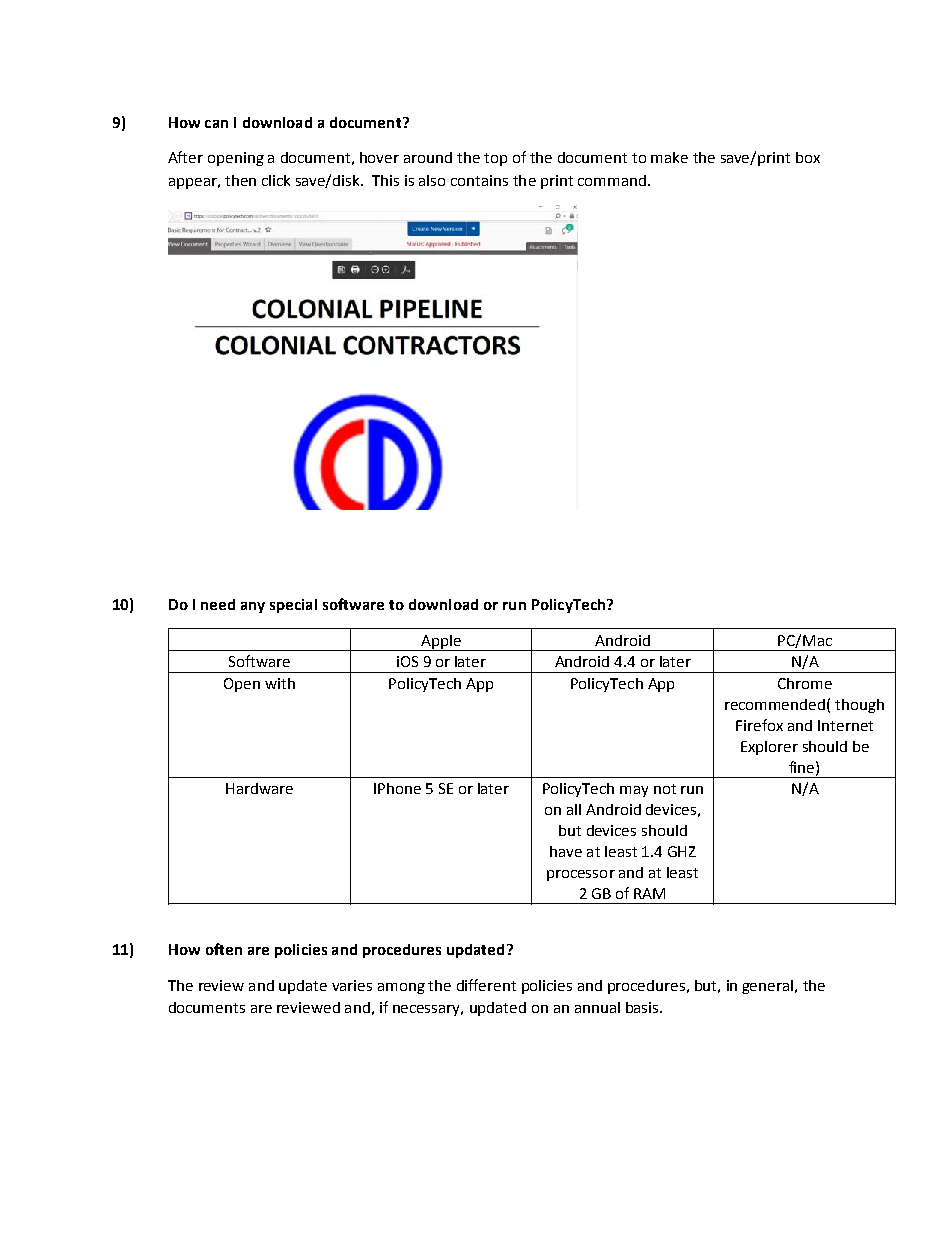 This screenshot has width=952, height=1233. Describe the element at coordinates (224, 949) in the screenshot. I see `often` at that location.
